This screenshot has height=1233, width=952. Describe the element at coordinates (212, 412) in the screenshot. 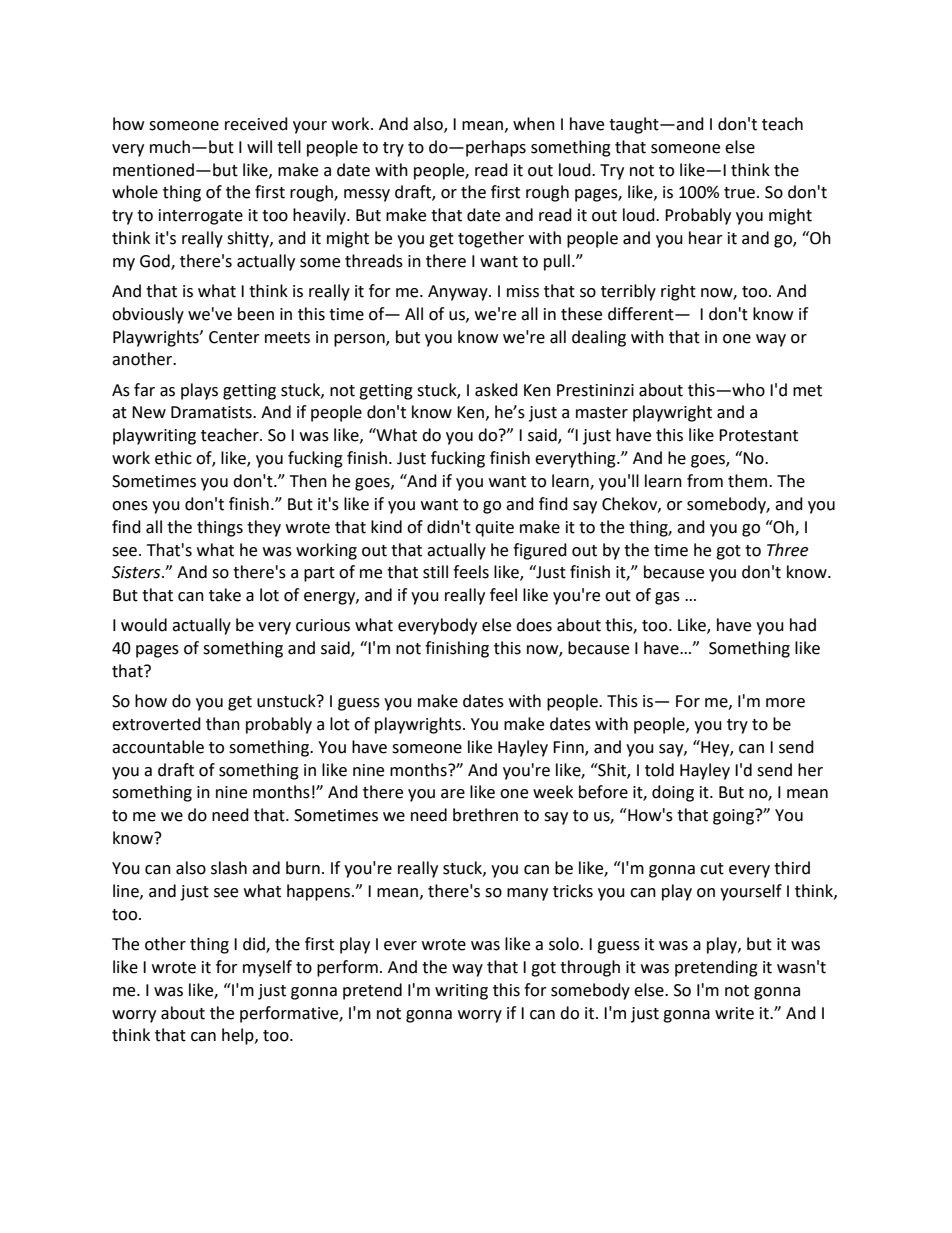

I see `Dramatists` at that location.
